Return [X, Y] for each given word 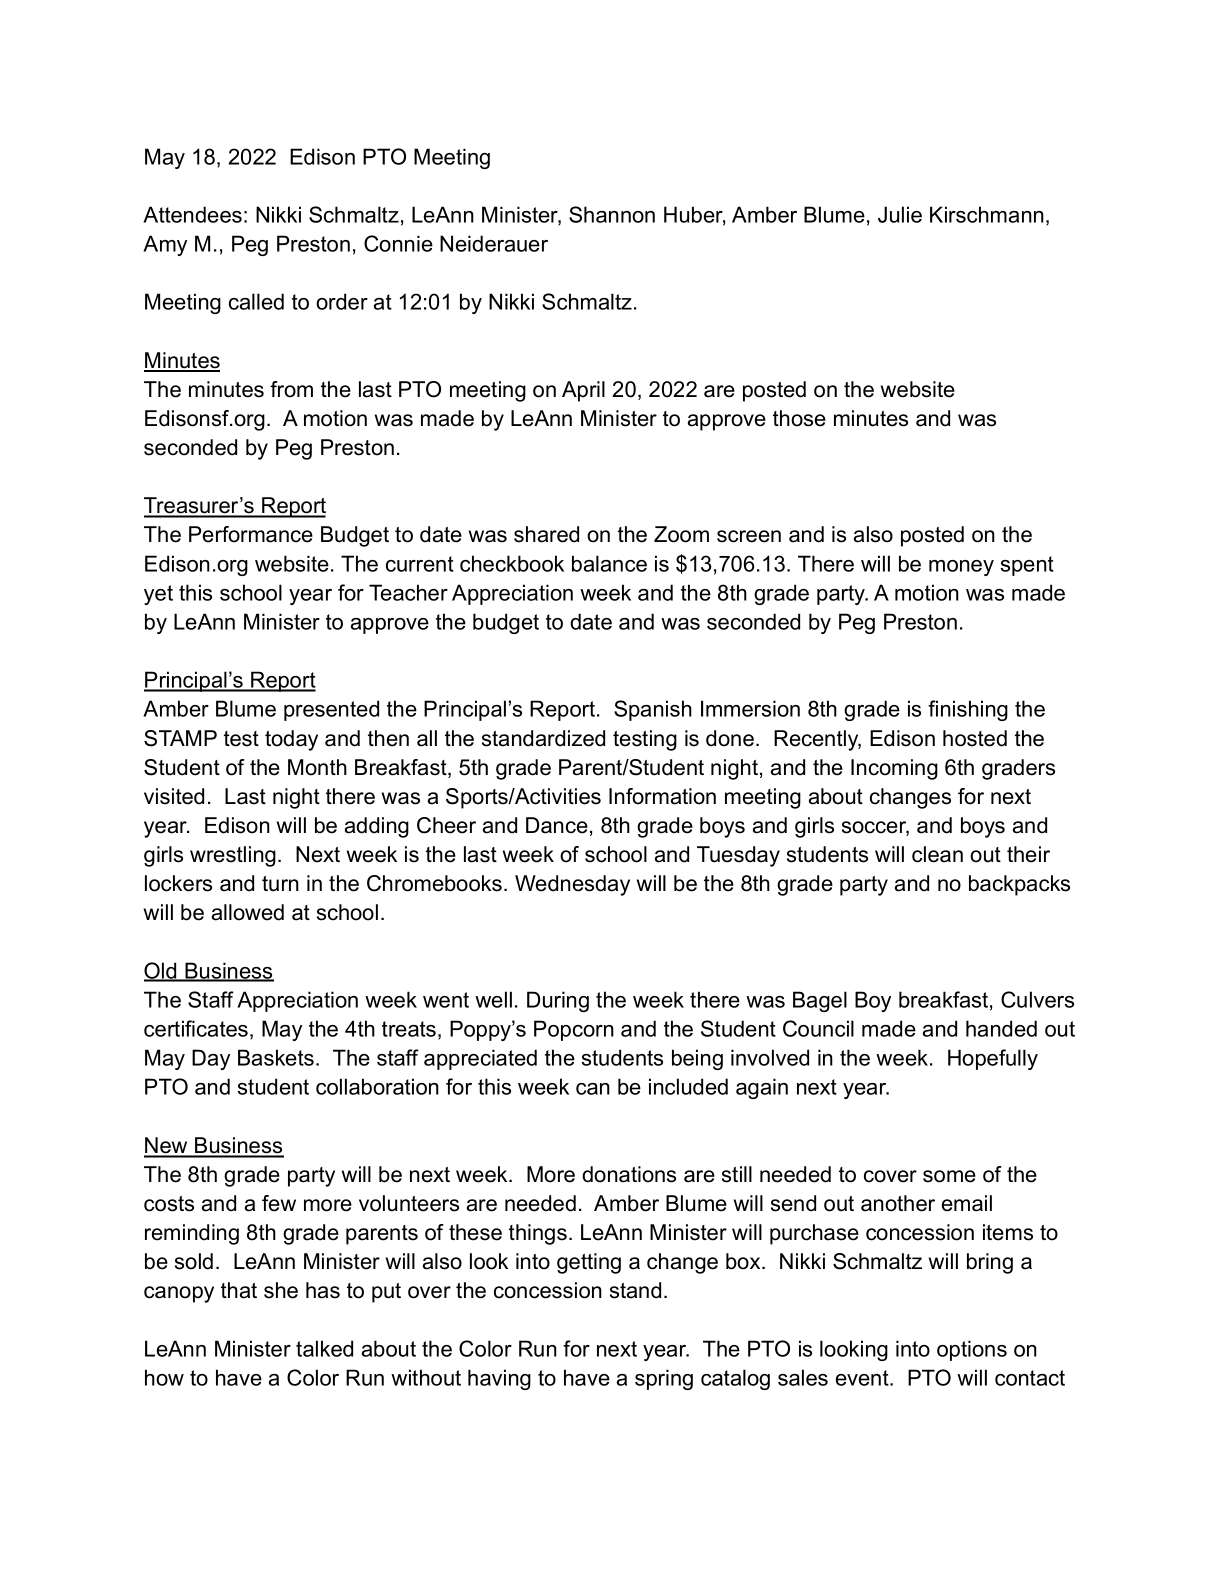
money [961, 568]
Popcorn [574, 1030]
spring [664, 1379]
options [972, 1350]
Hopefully [993, 1059]
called [256, 301]
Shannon [612, 214]
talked [324, 1348]
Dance [557, 825]
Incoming [894, 769]
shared [546, 534]
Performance [251, 534]
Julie [900, 214]
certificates [196, 1028]
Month [317, 767]
